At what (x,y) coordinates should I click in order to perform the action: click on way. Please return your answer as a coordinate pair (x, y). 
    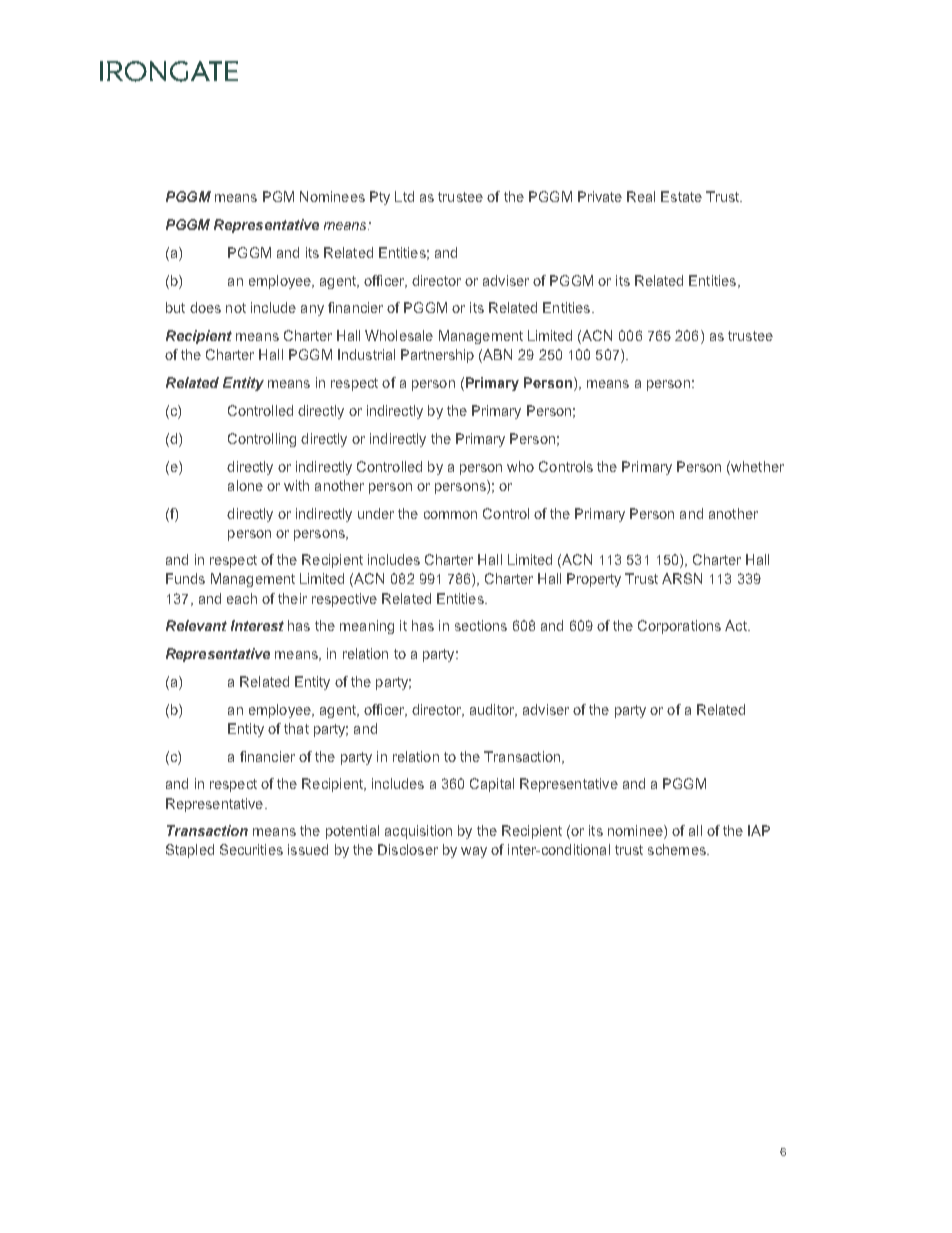
    Looking at the image, I should click on (474, 852).
